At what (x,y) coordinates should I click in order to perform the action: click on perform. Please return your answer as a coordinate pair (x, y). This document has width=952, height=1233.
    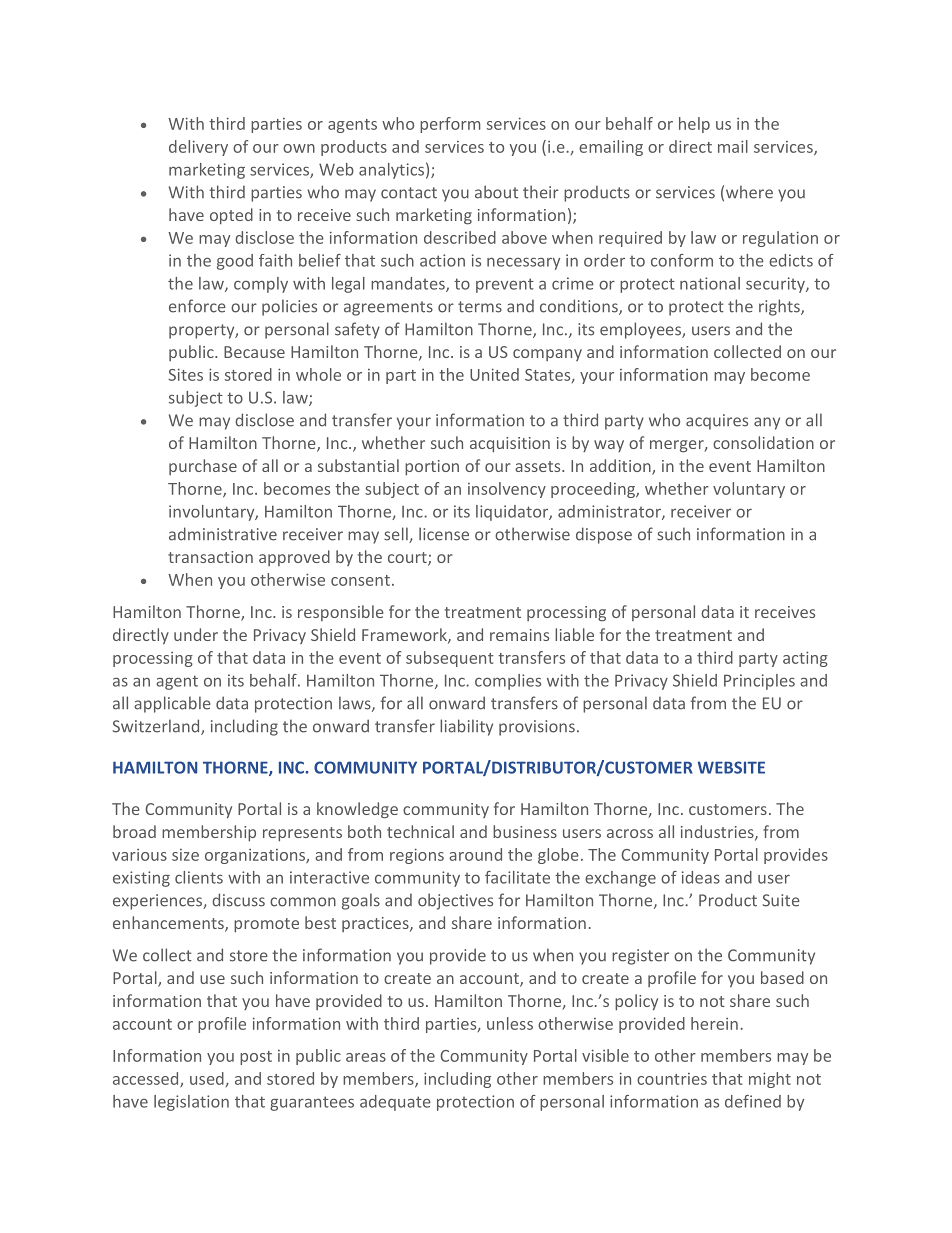
    Looking at the image, I should click on (450, 125).
